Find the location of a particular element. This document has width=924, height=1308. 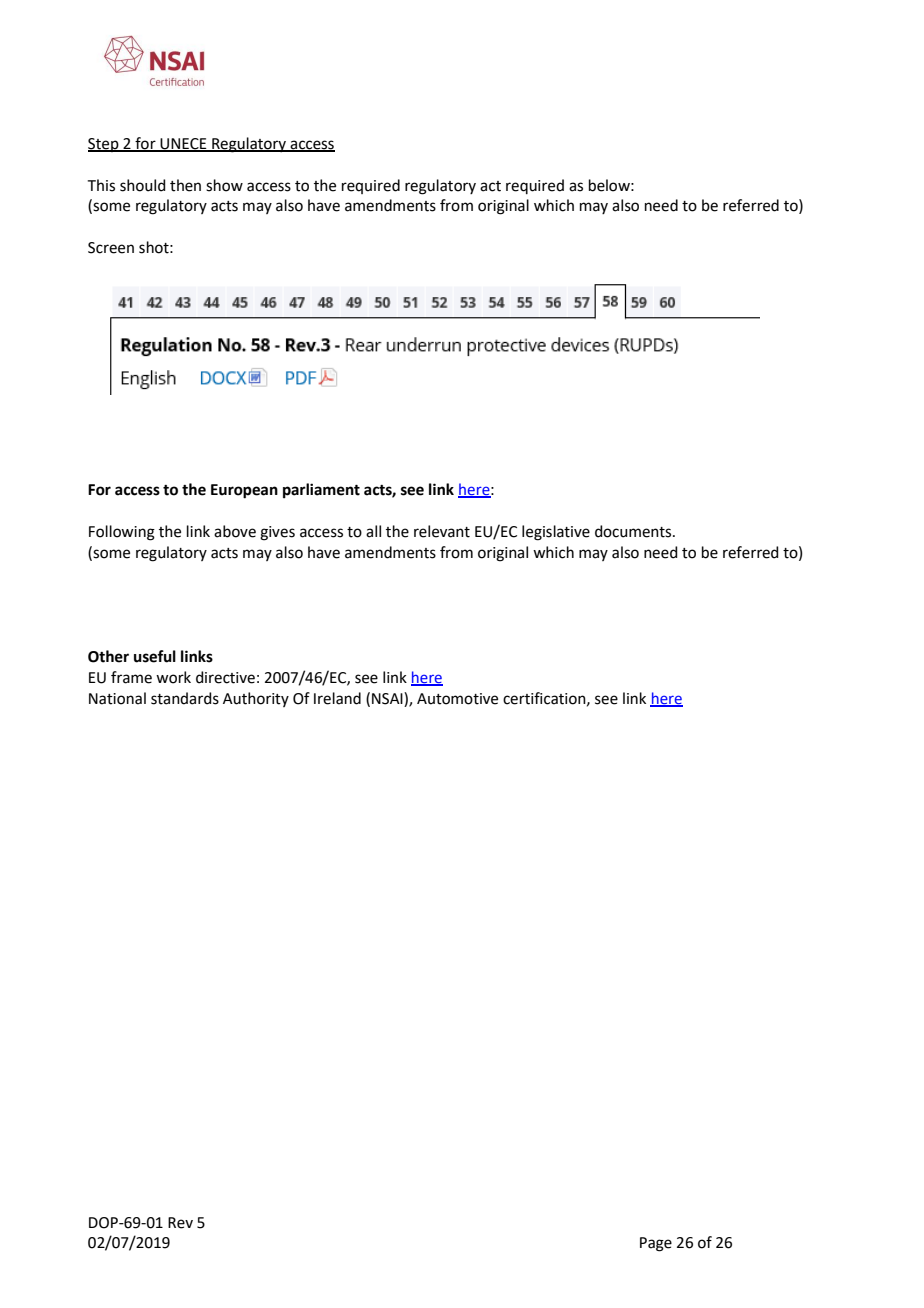

Ireland is located at coordinates (337, 698).
